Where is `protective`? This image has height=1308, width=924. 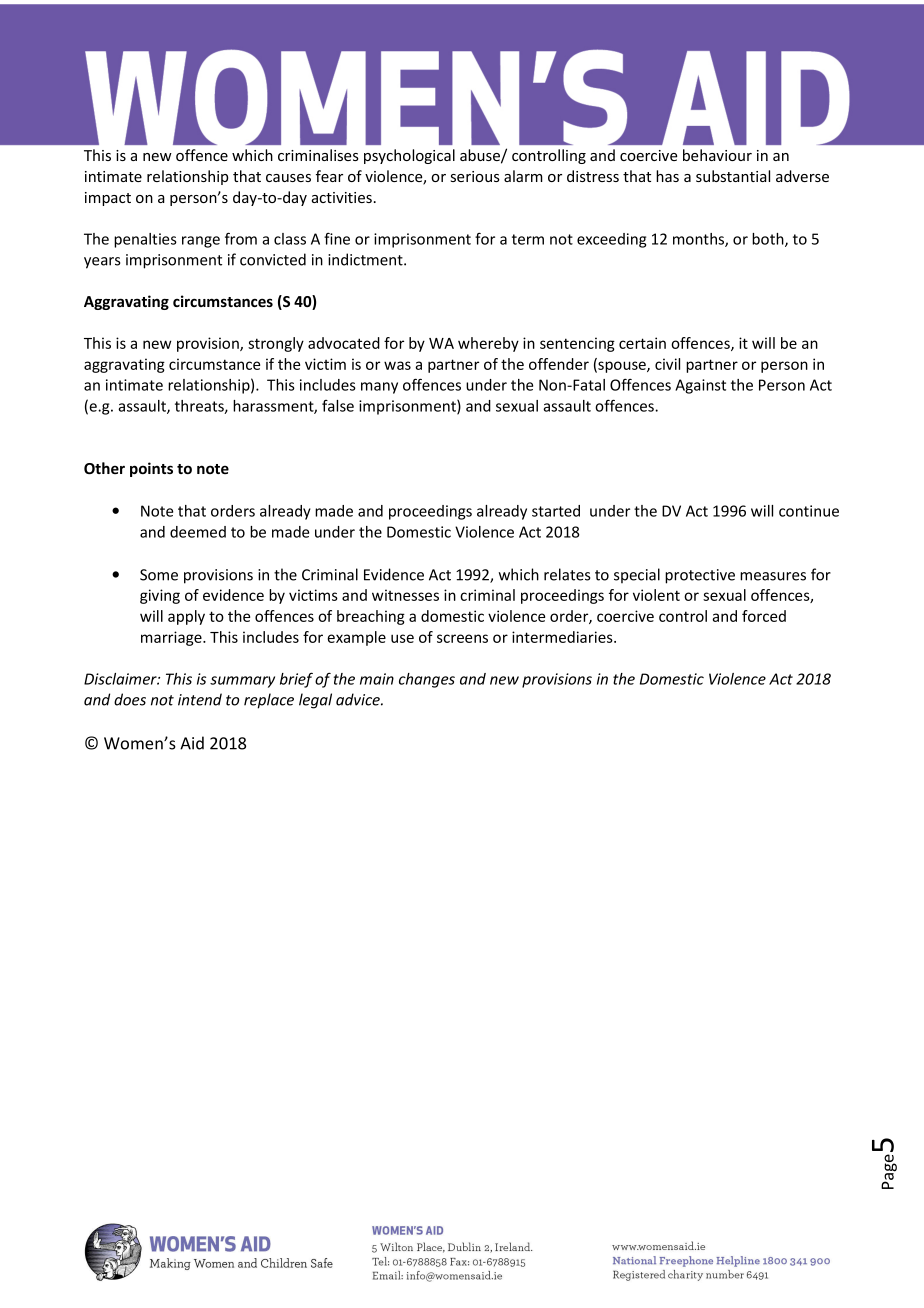 protective is located at coordinates (700, 576).
